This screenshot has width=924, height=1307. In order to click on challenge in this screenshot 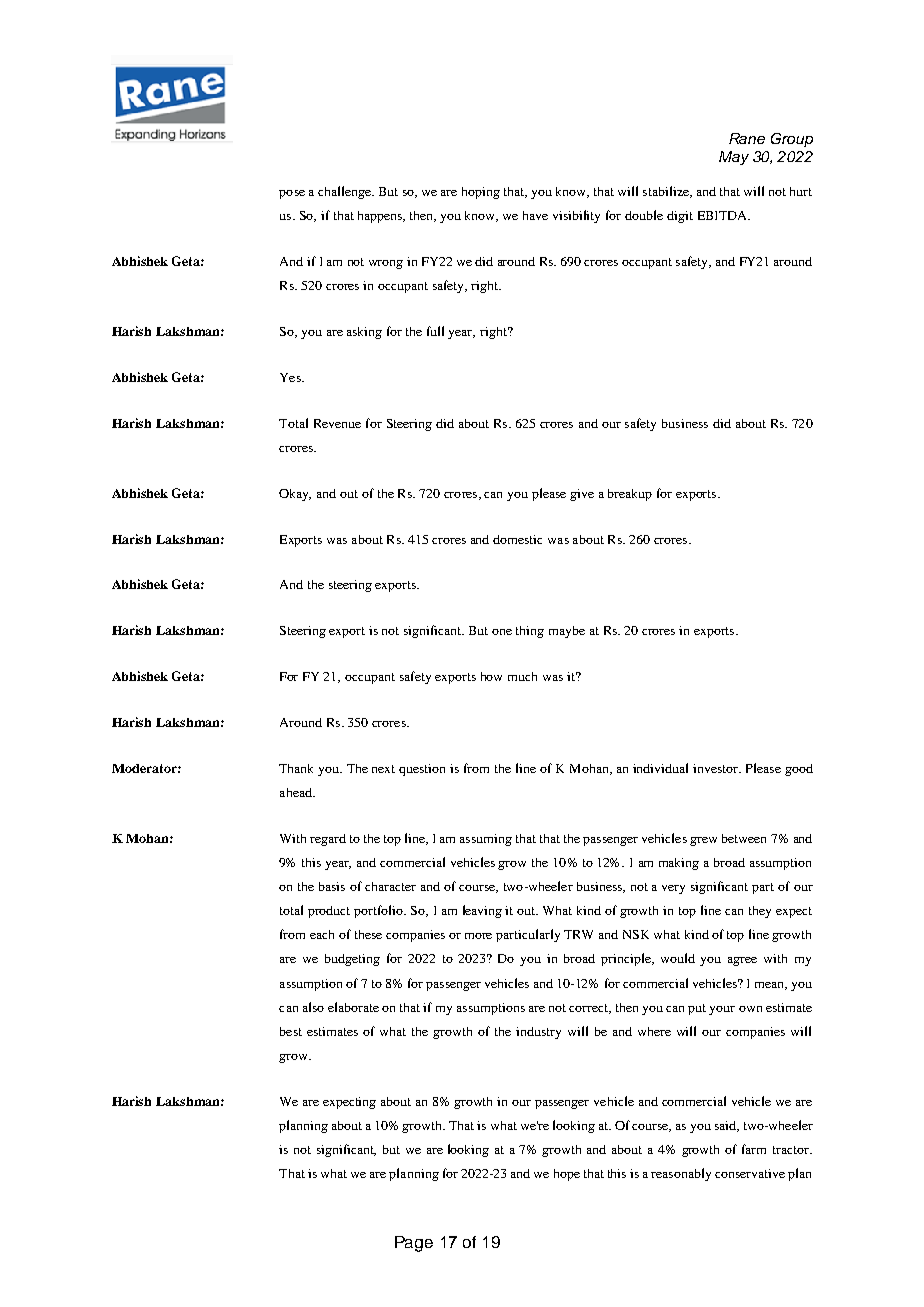, I will do `click(346, 192)`.
